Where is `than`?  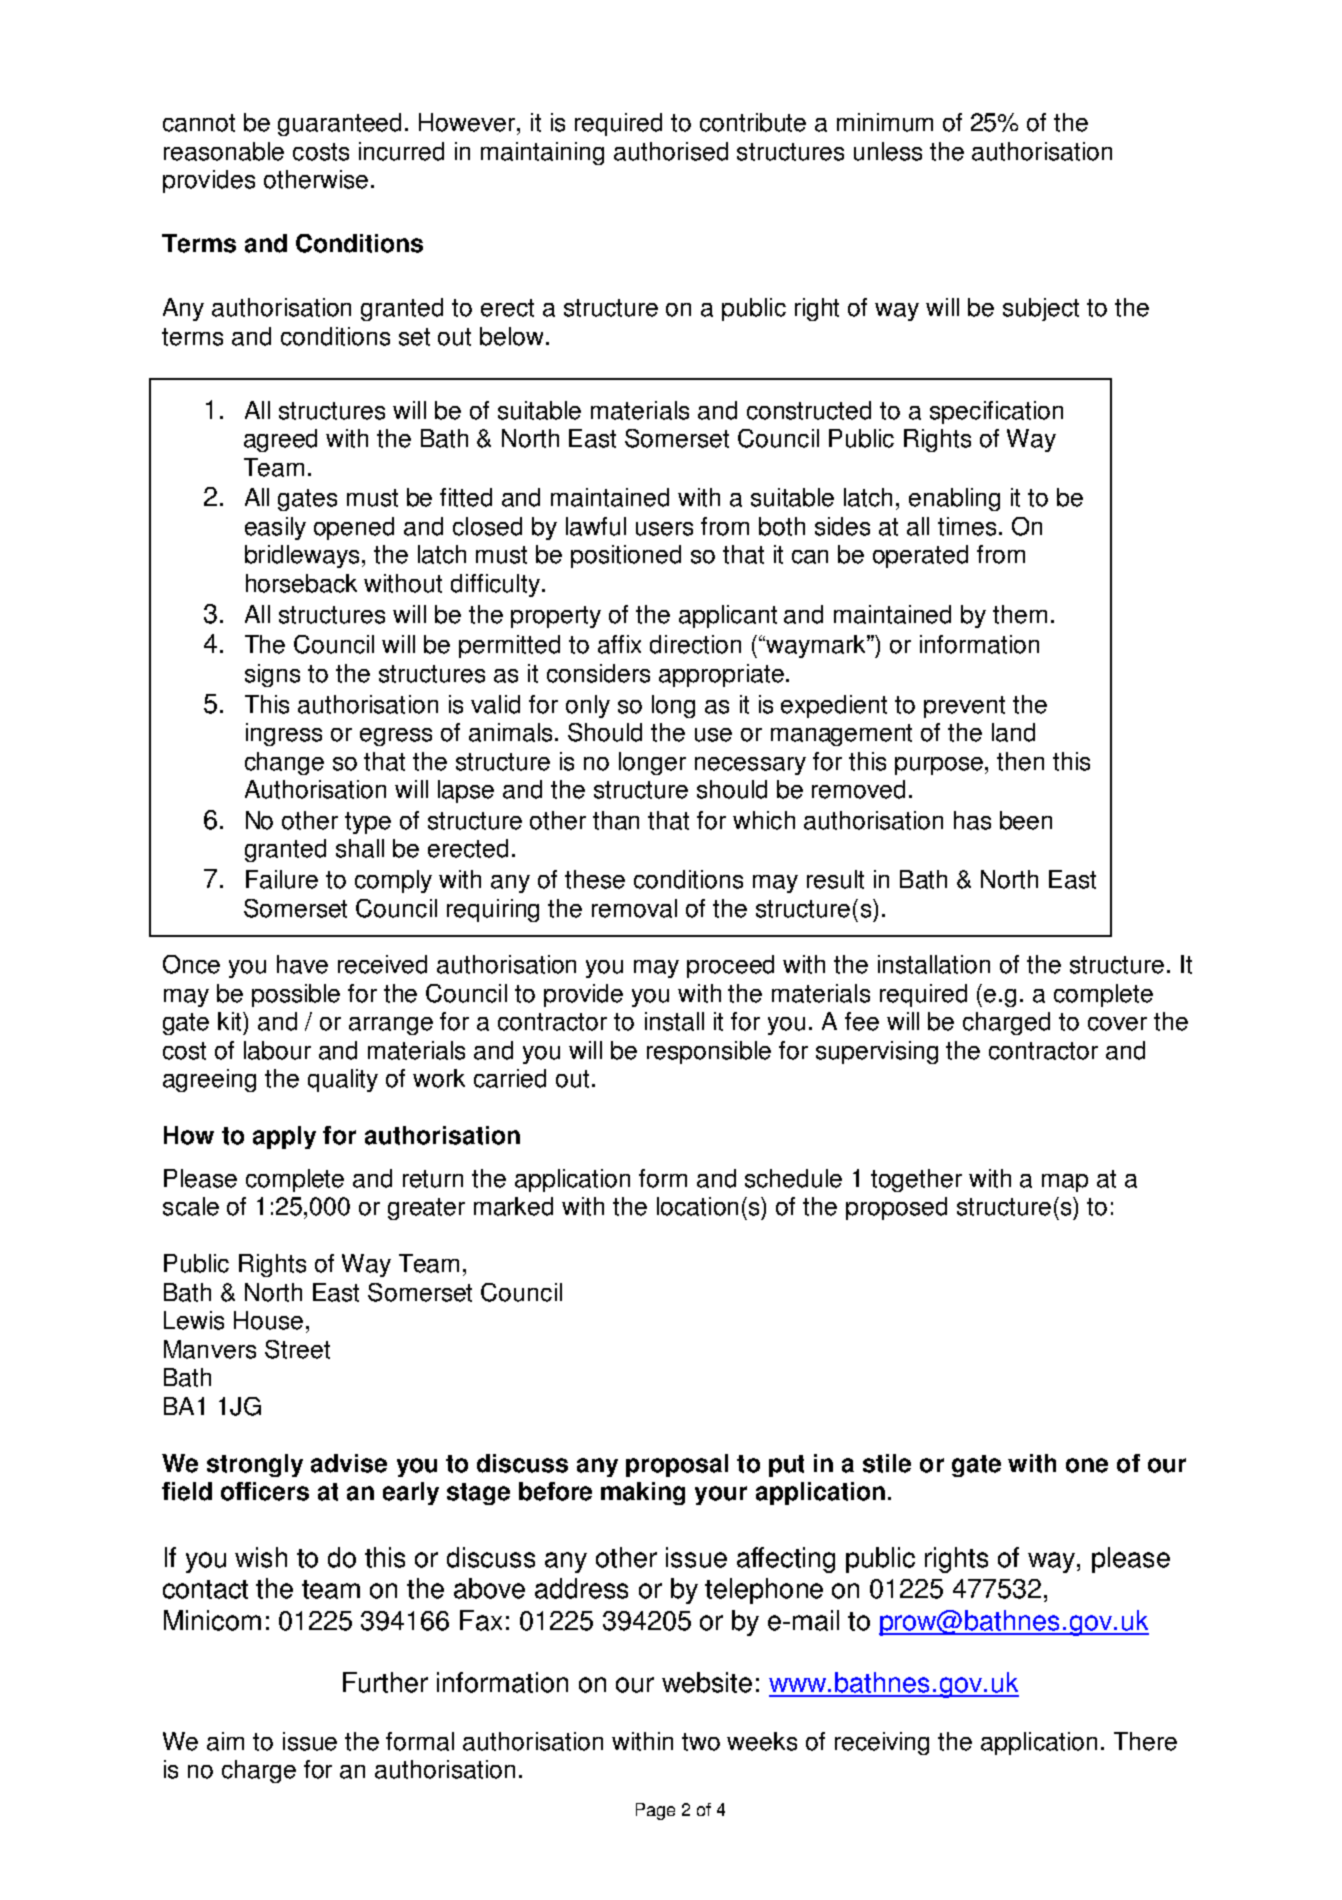
than is located at coordinates (616, 820).
